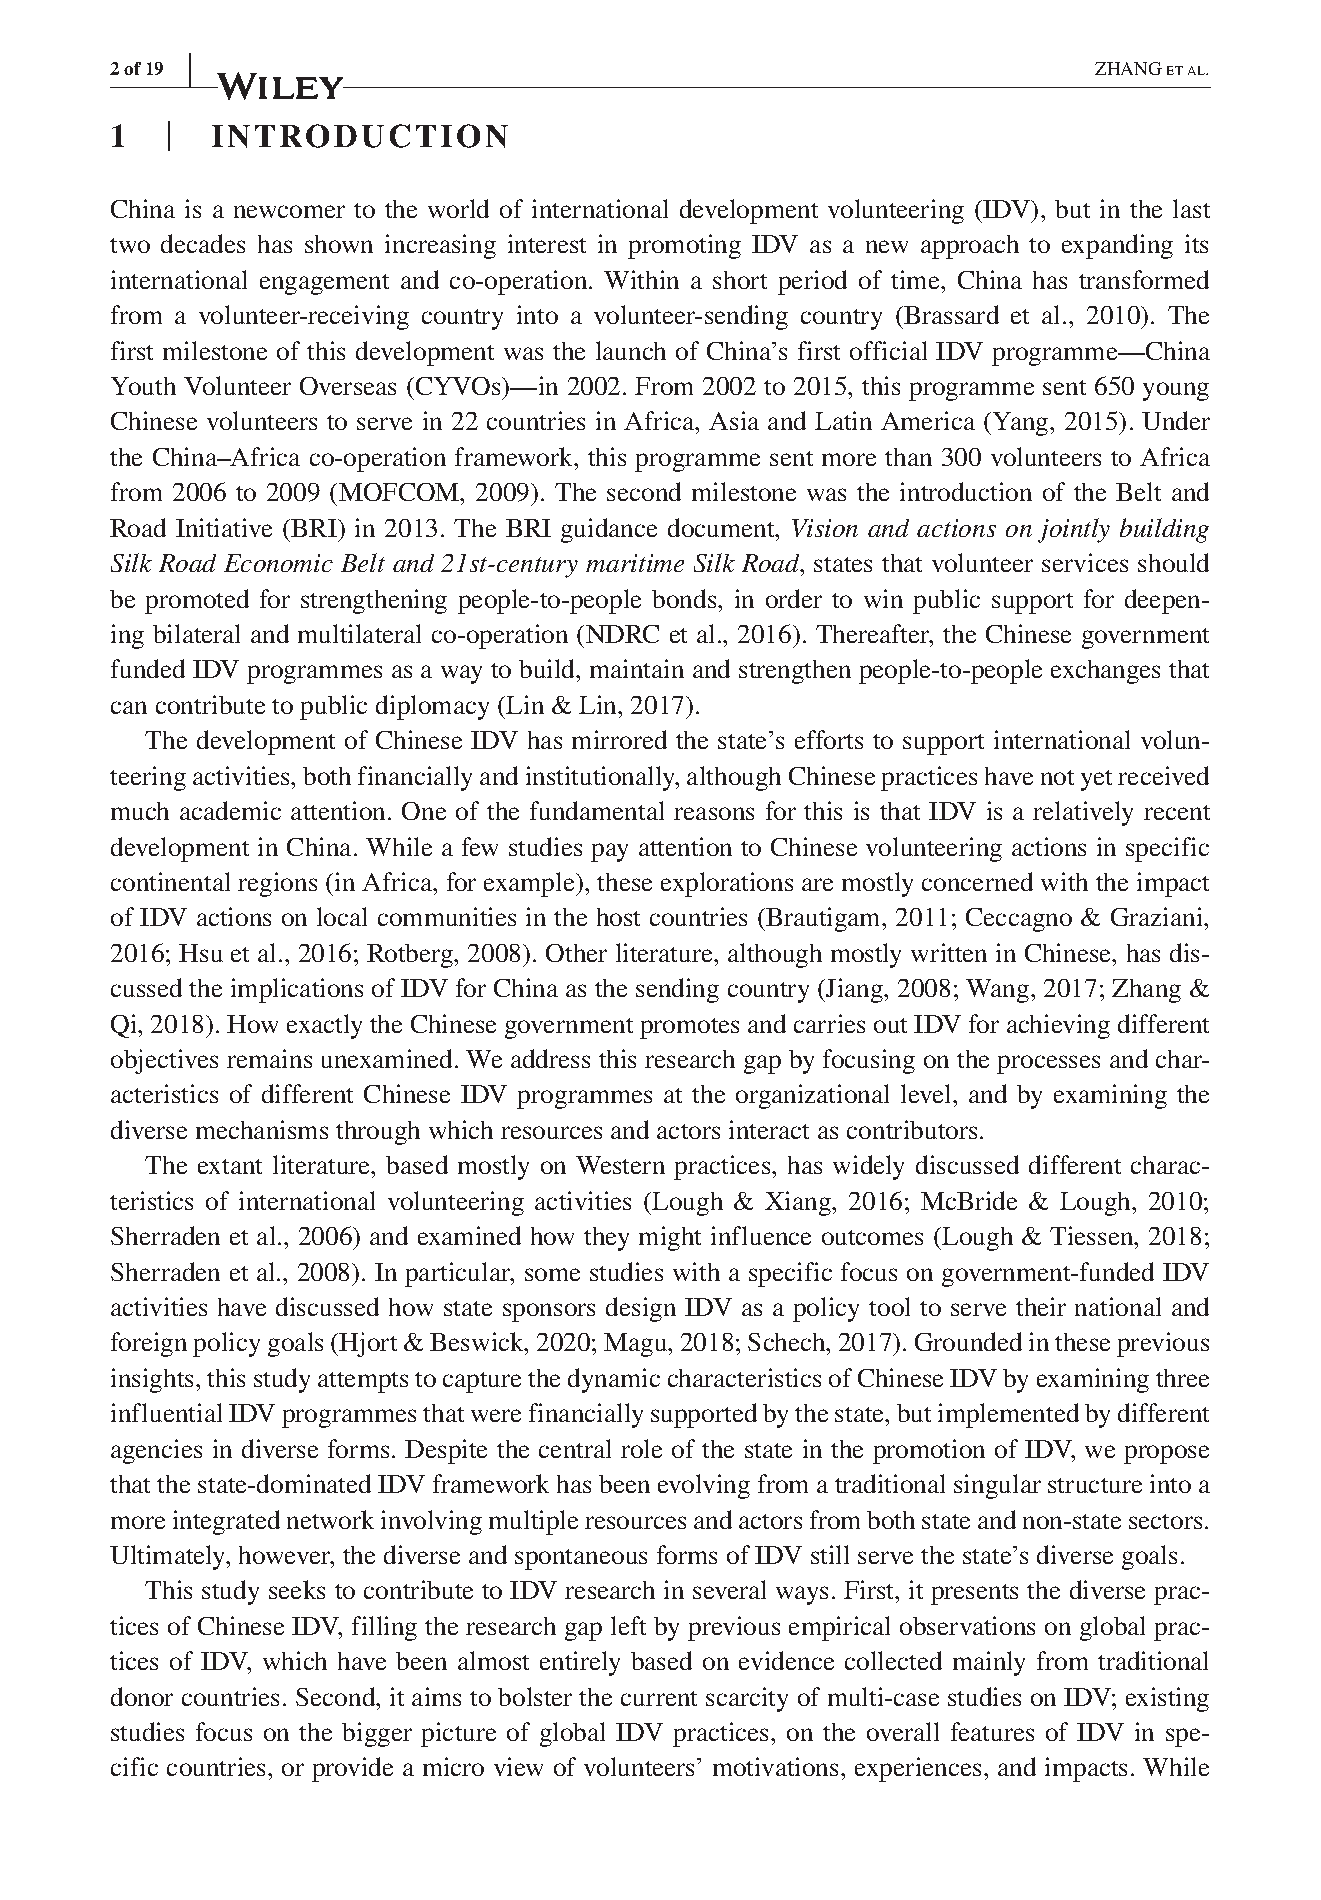 The width and height of the screenshot is (1321, 1900). I want to click on bonds, so click(685, 598).
